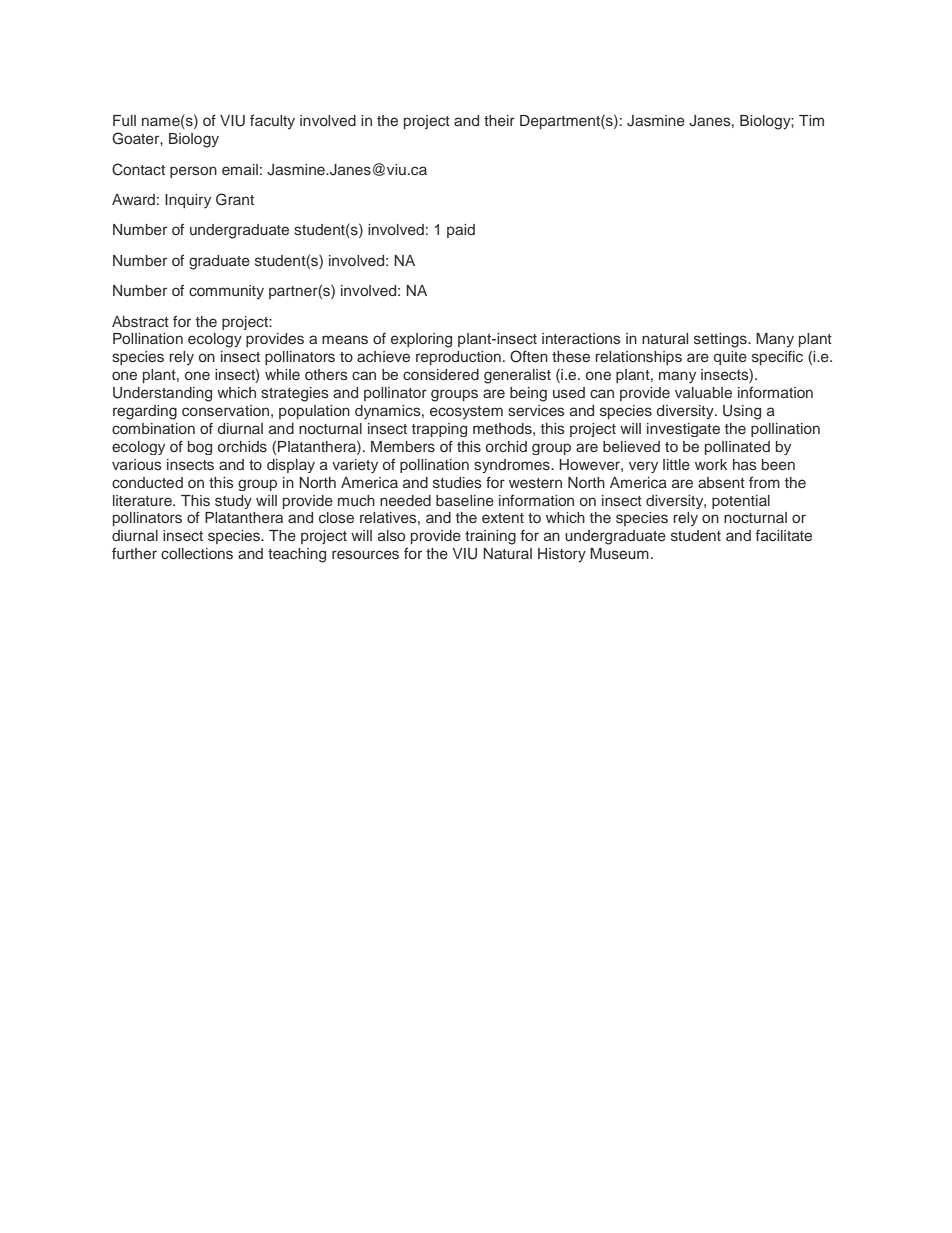  What do you see at coordinates (490, 537) in the screenshot?
I see `training` at bounding box center [490, 537].
